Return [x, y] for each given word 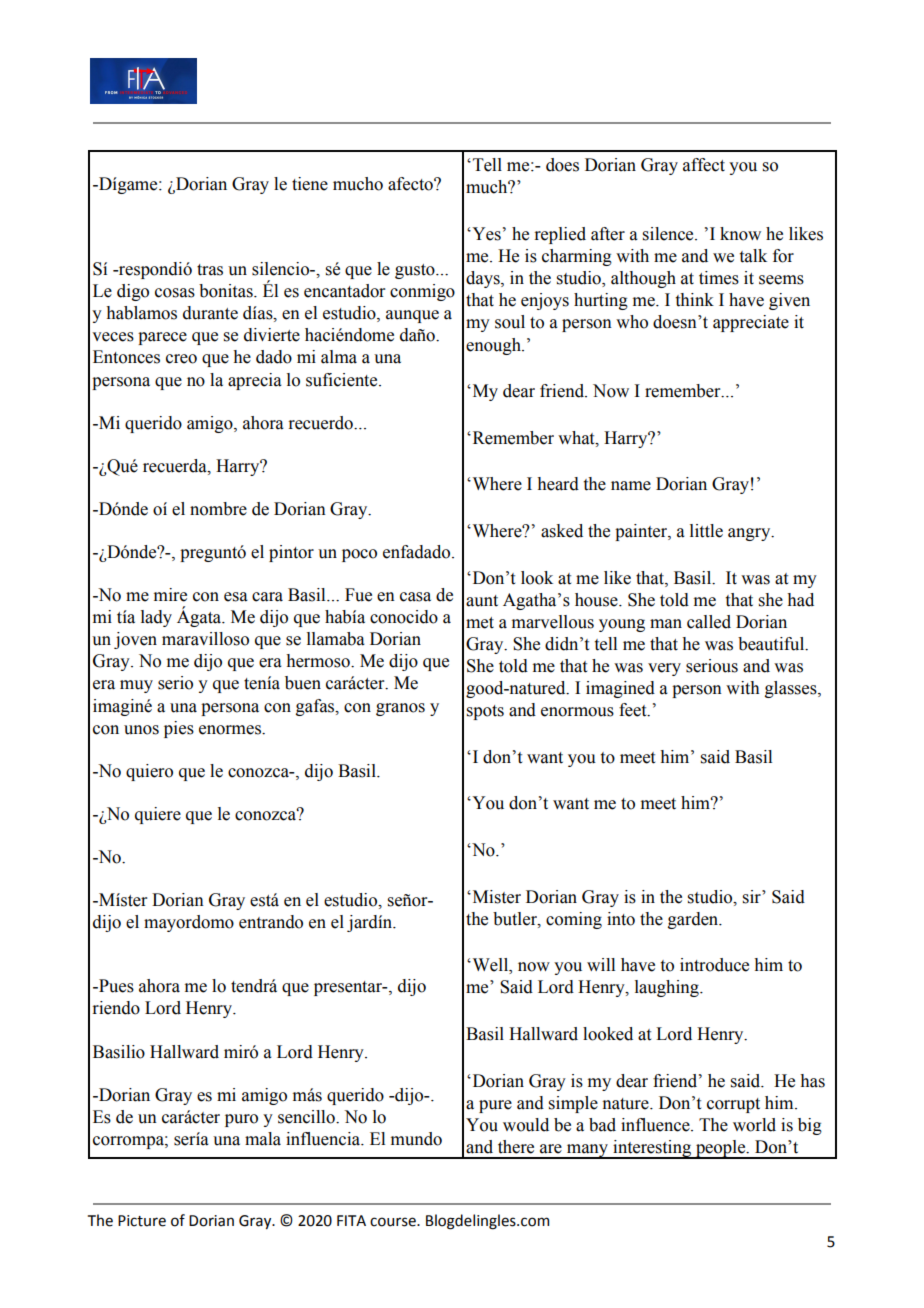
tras [210, 270]
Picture [142, 1221]
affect [704, 165]
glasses [792, 689]
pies [179, 729]
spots [485, 712]
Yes [485, 234]
